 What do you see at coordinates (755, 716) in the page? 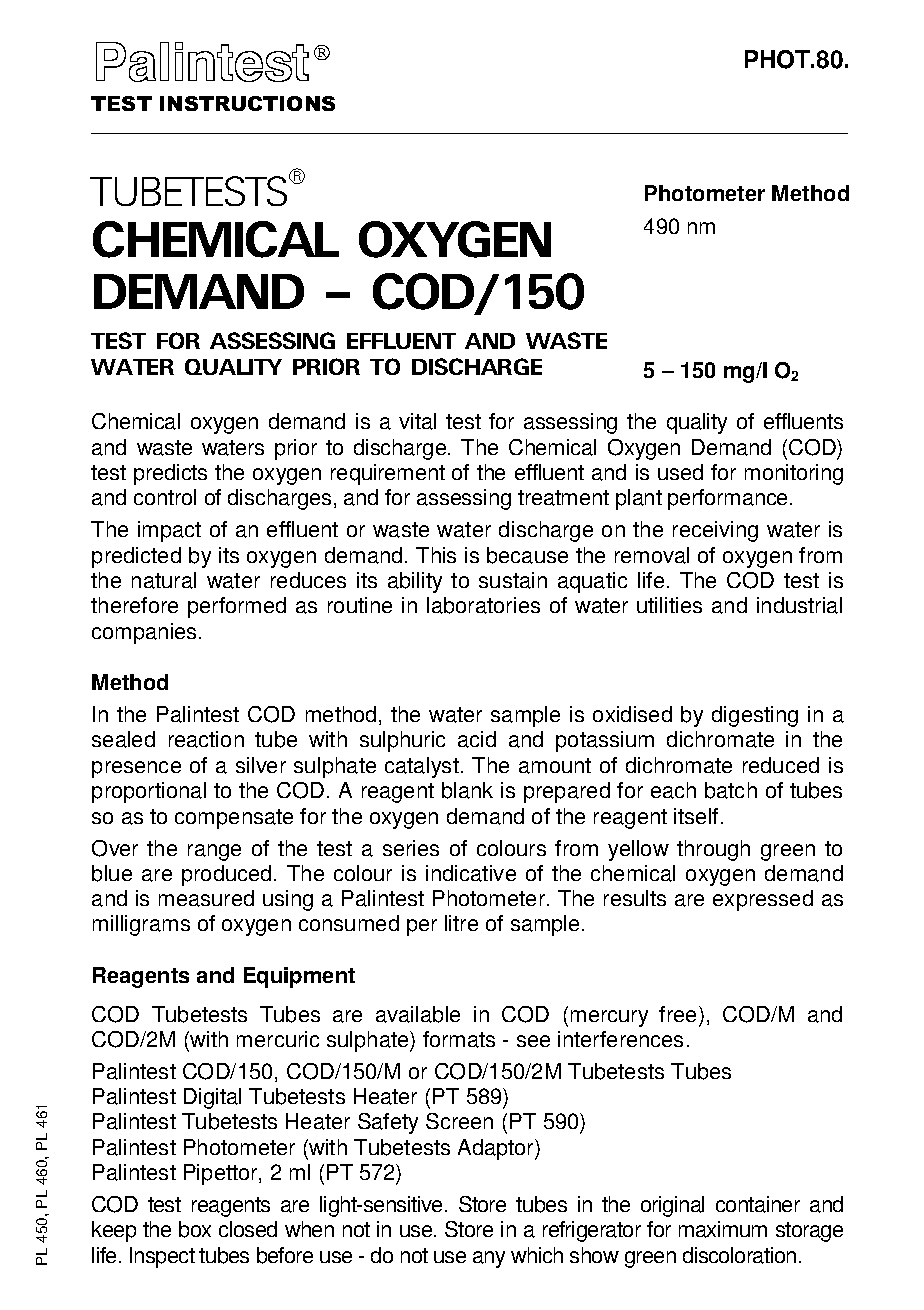
I see `digesting` at bounding box center [755, 716].
